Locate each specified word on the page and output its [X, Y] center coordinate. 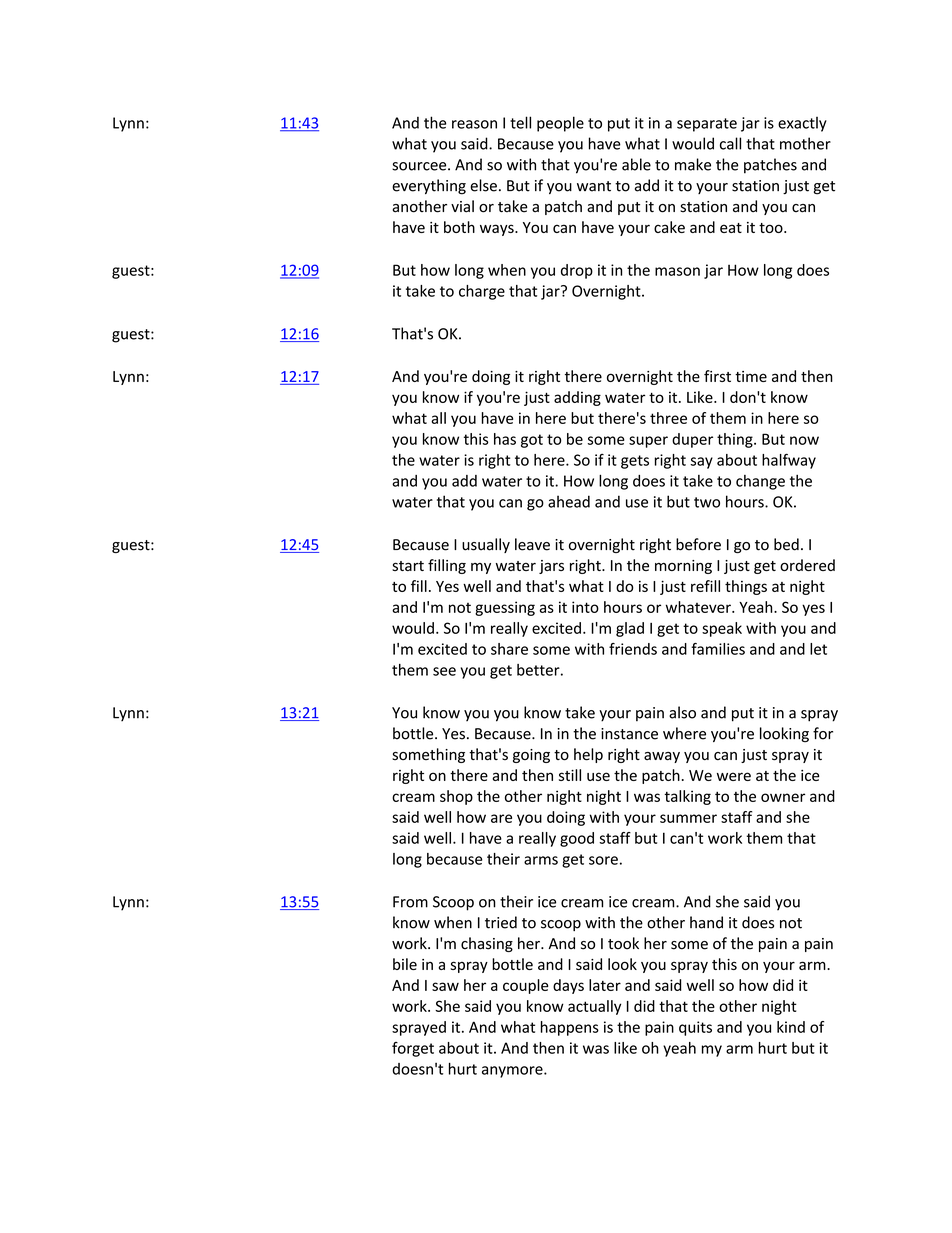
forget [413, 1049]
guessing [505, 608]
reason [474, 124]
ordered [807, 565]
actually [594, 1007]
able [636, 164]
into [585, 607]
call [730, 143]
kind [791, 1027]
